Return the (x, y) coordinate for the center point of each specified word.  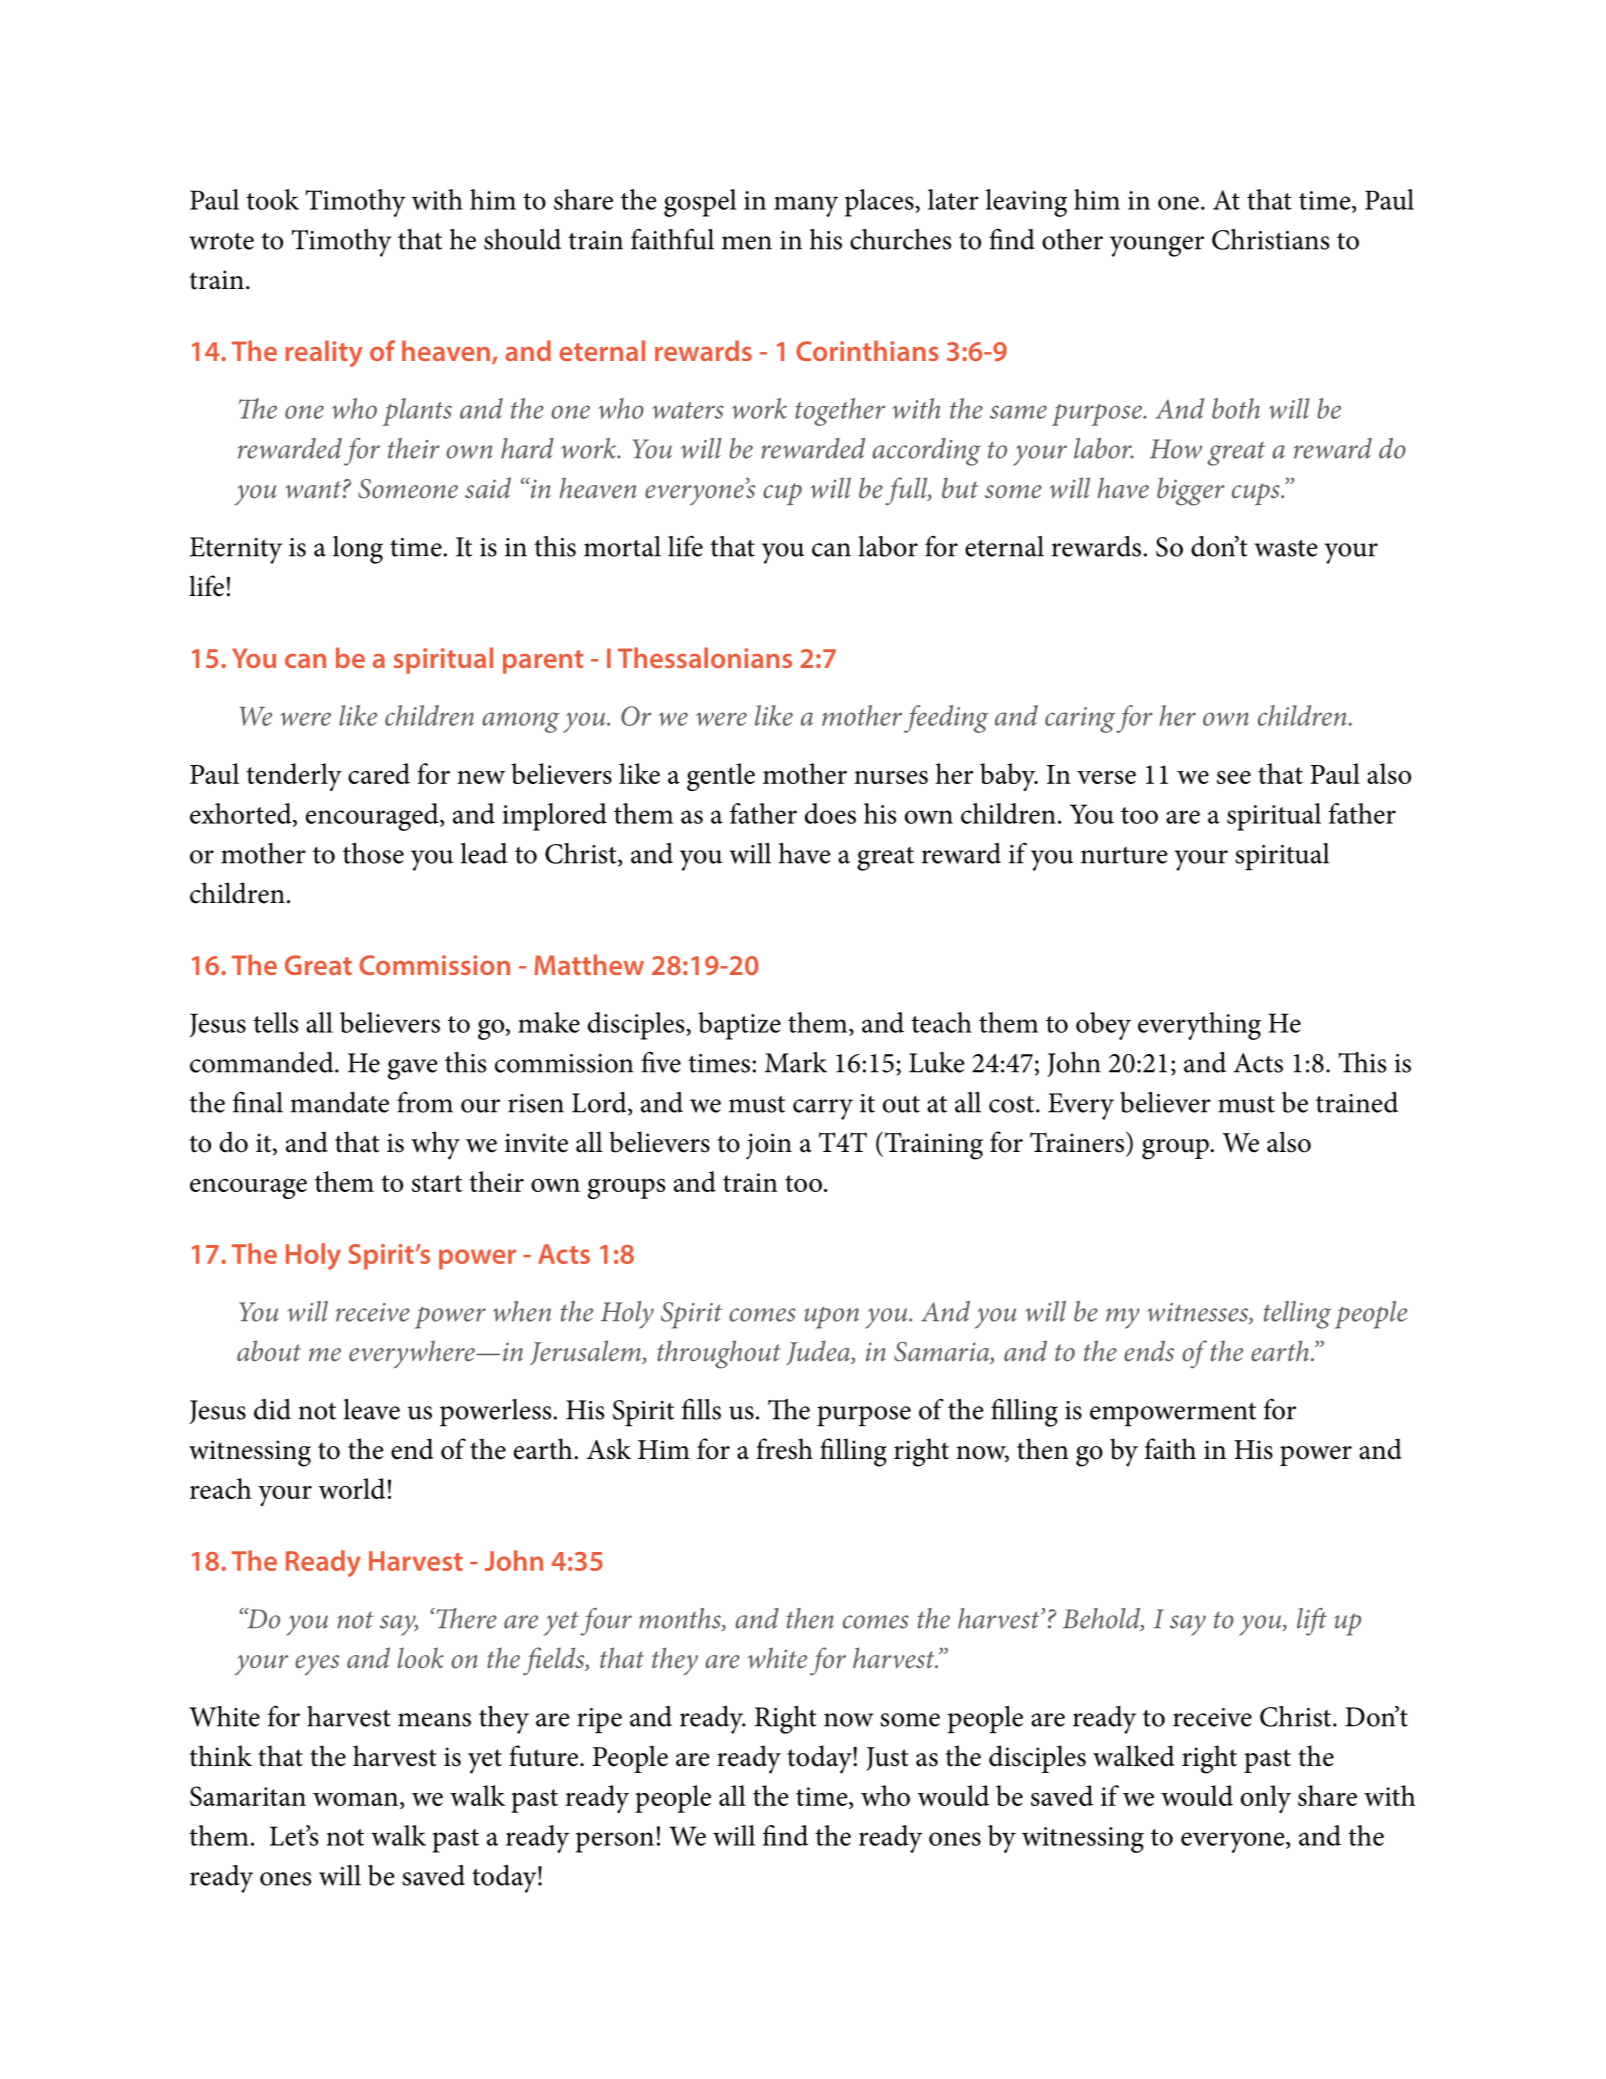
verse (1106, 777)
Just (887, 1759)
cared (379, 773)
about (269, 1351)
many (806, 206)
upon (831, 1317)
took (272, 199)
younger (1157, 246)
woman (355, 1799)
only (1266, 1799)
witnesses (1198, 1313)
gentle (721, 777)
